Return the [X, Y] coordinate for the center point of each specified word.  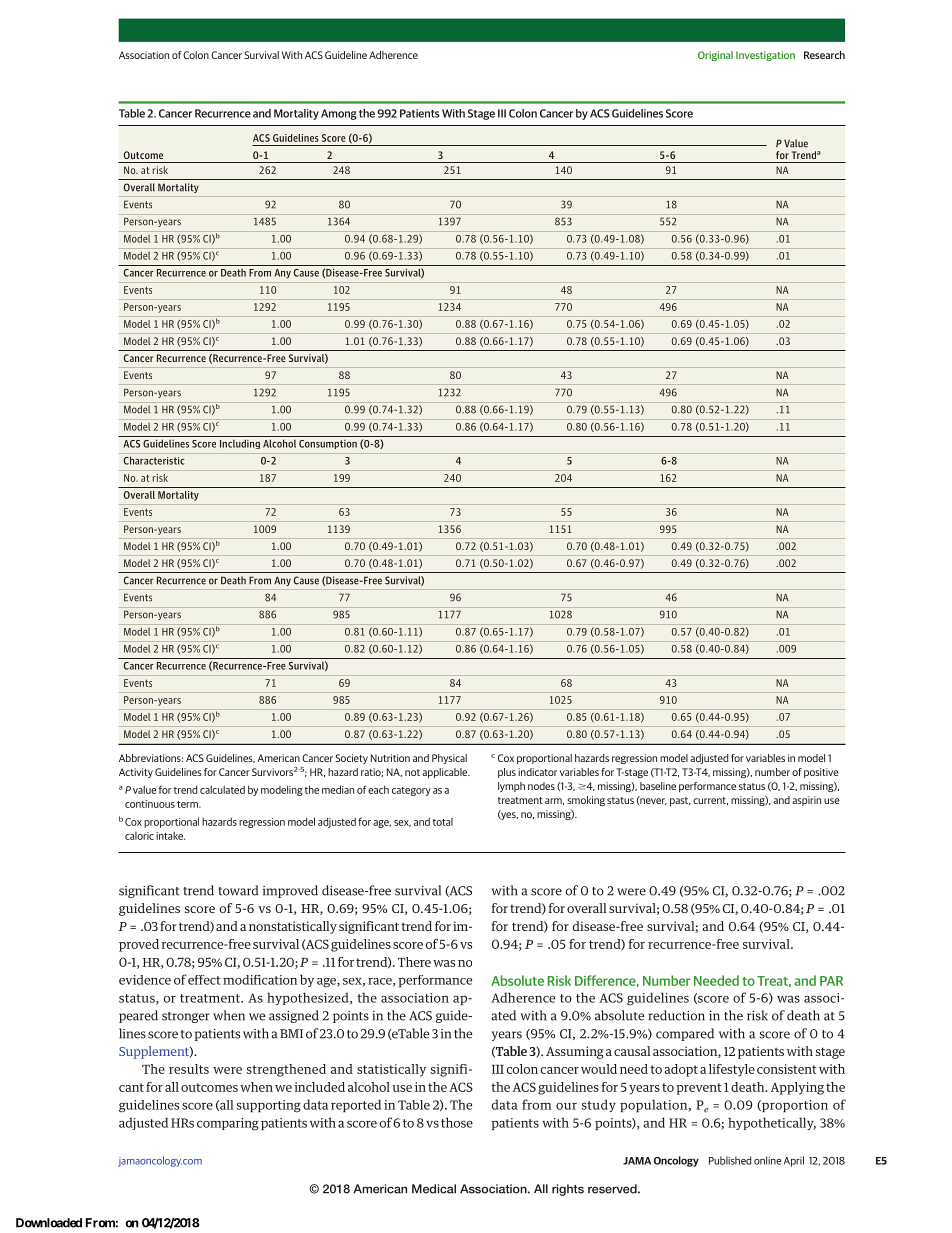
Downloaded [49, 1223]
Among [339, 114]
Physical [449, 759]
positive [821, 773]
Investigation [765, 56]
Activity [136, 773]
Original [715, 56]
